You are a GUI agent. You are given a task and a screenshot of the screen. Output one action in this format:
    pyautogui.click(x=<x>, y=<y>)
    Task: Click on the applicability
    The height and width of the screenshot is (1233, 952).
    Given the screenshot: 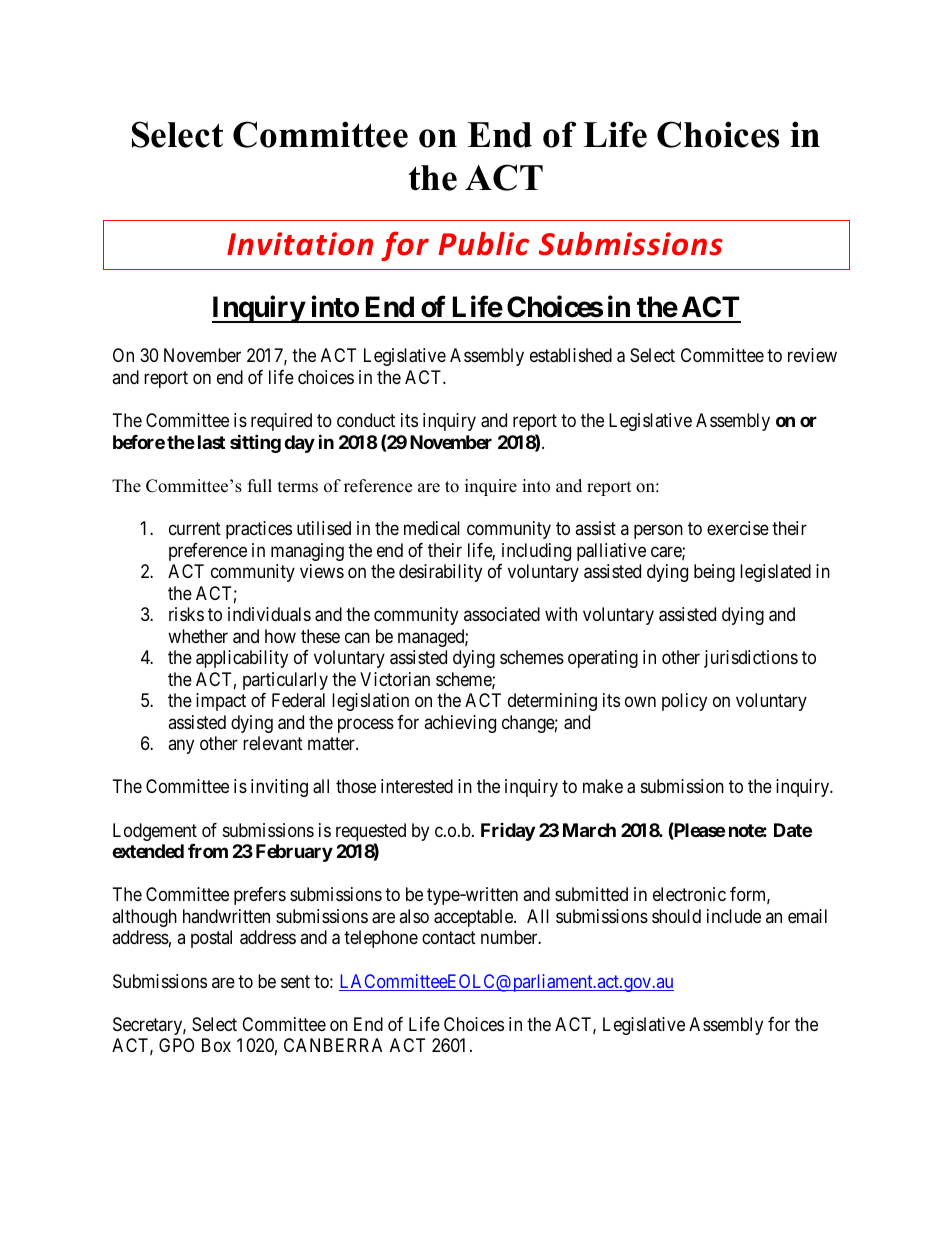 What is the action you would take?
    pyautogui.click(x=242, y=659)
